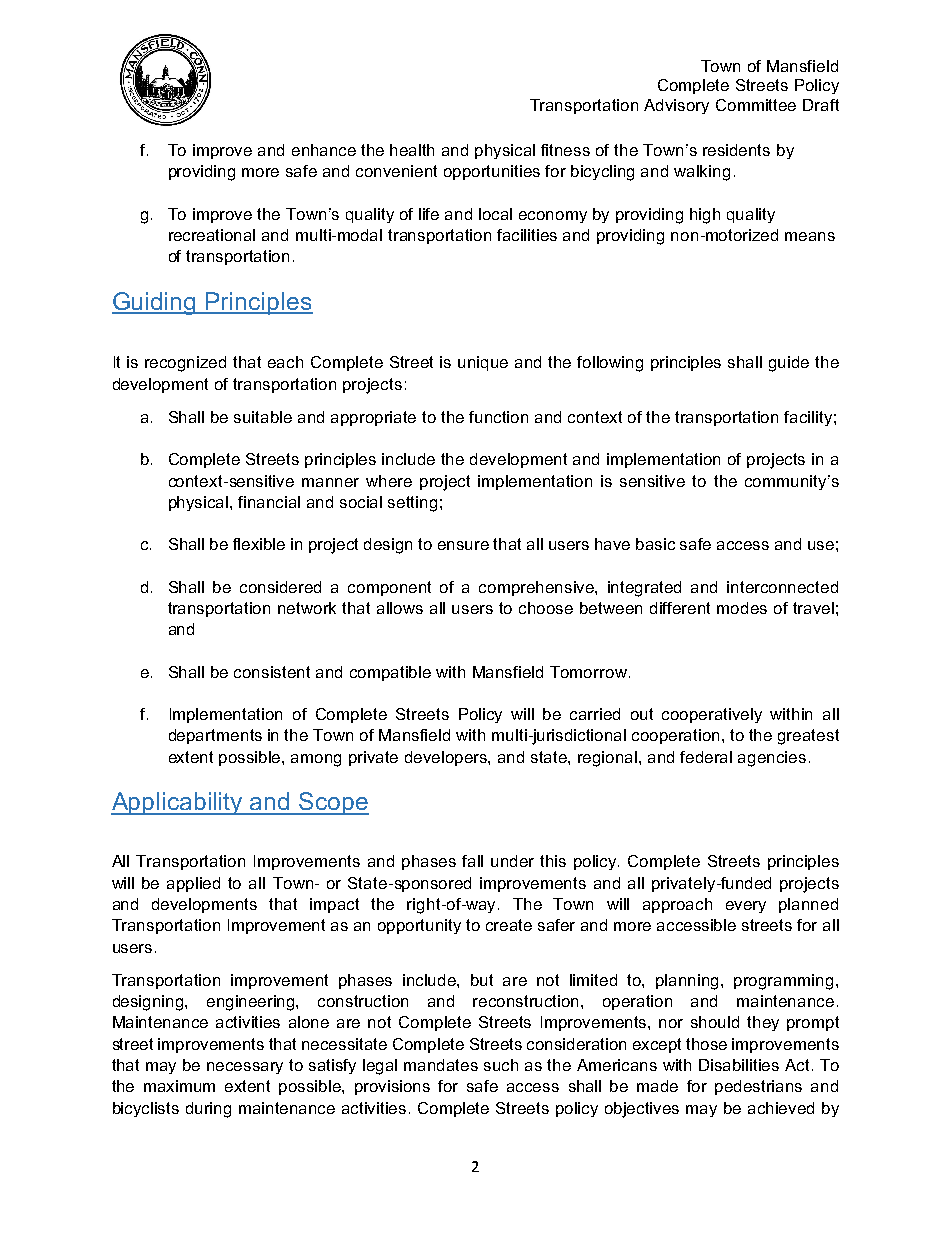 The height and width of the page is (1233, 952). Describe the element at coordinates (472, 861) in the page. I see `fall` at that location.
